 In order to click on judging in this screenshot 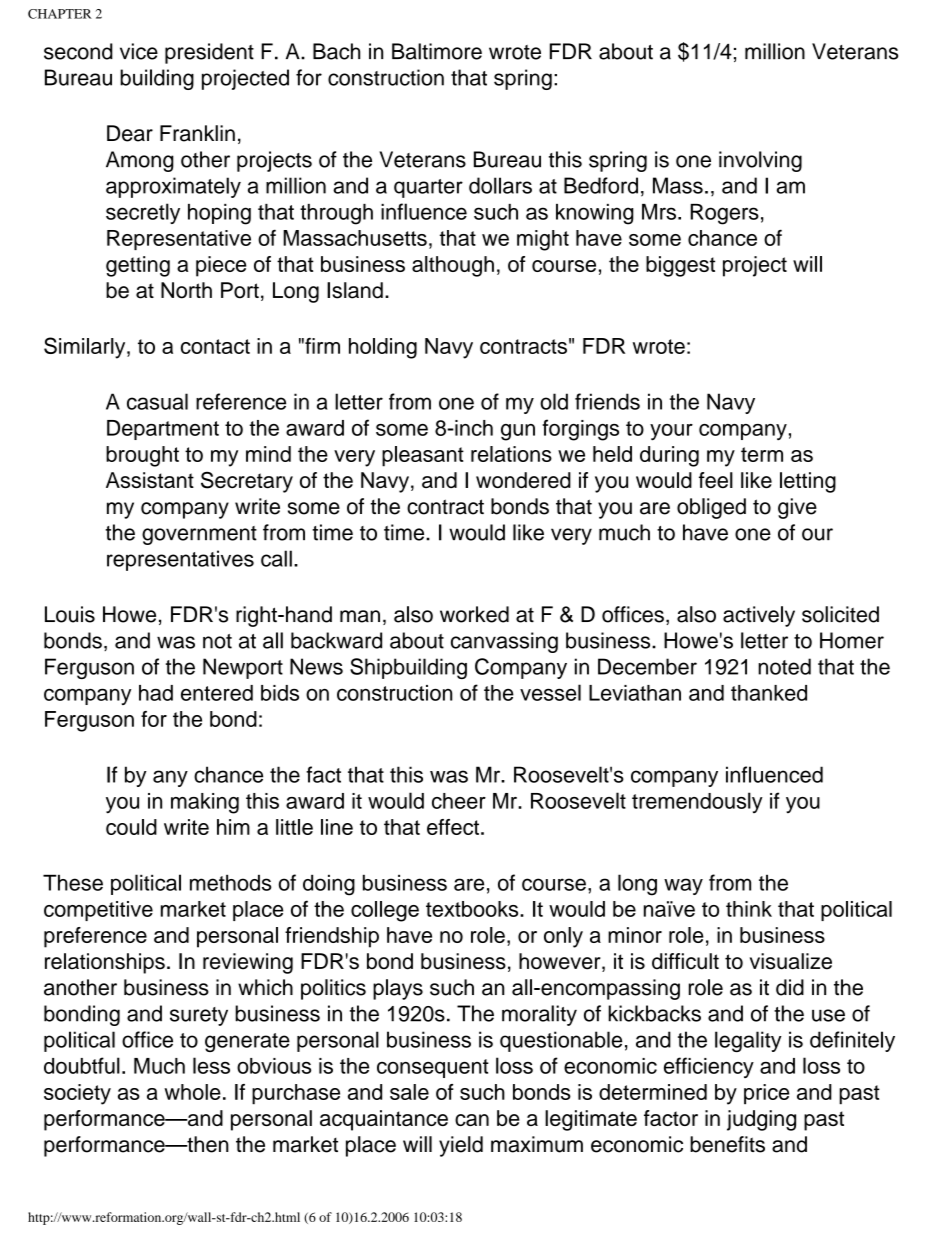, I will do `click(761, 1120)`.
